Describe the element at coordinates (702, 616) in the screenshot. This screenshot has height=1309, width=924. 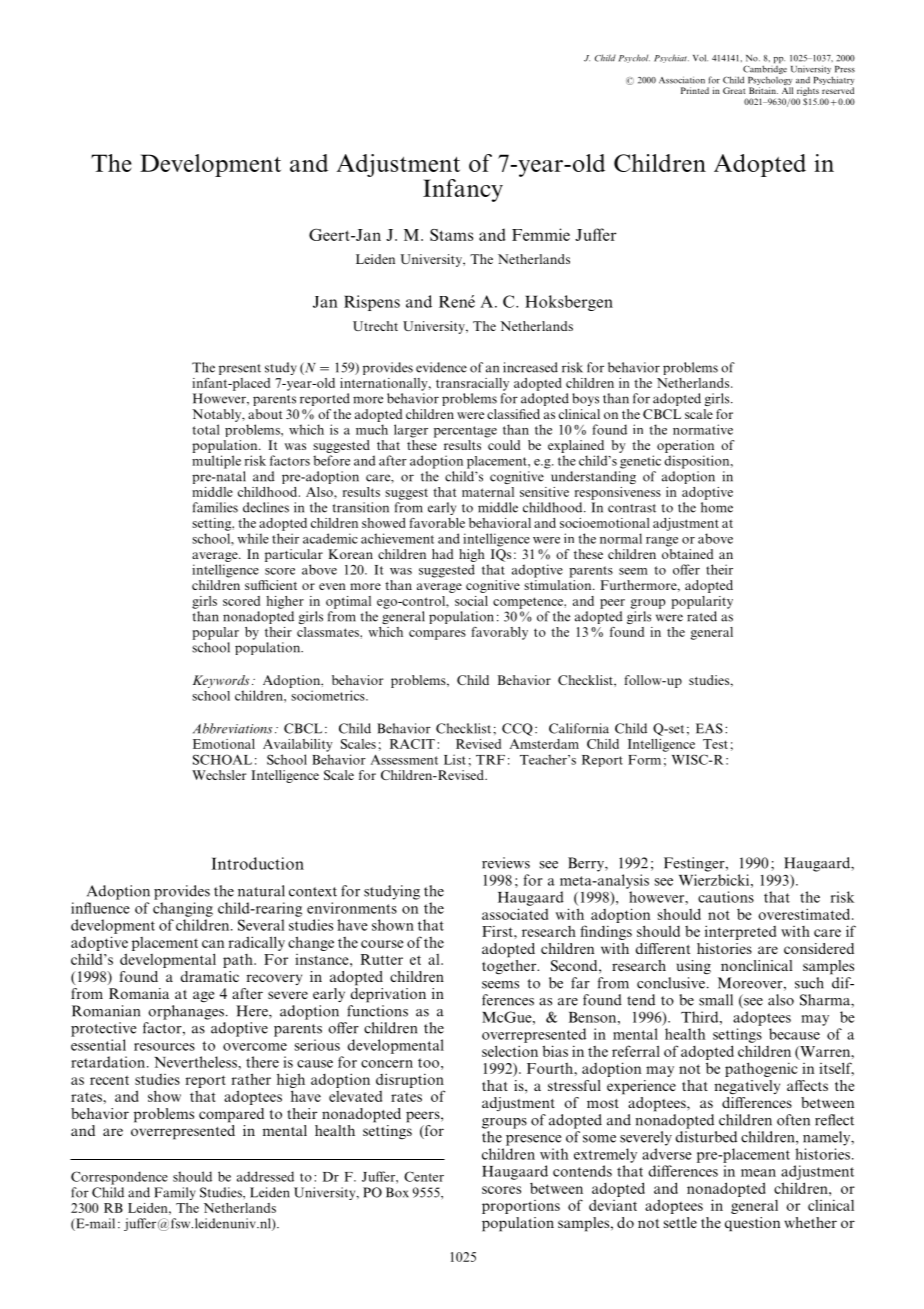
I see `rated` at that location.
